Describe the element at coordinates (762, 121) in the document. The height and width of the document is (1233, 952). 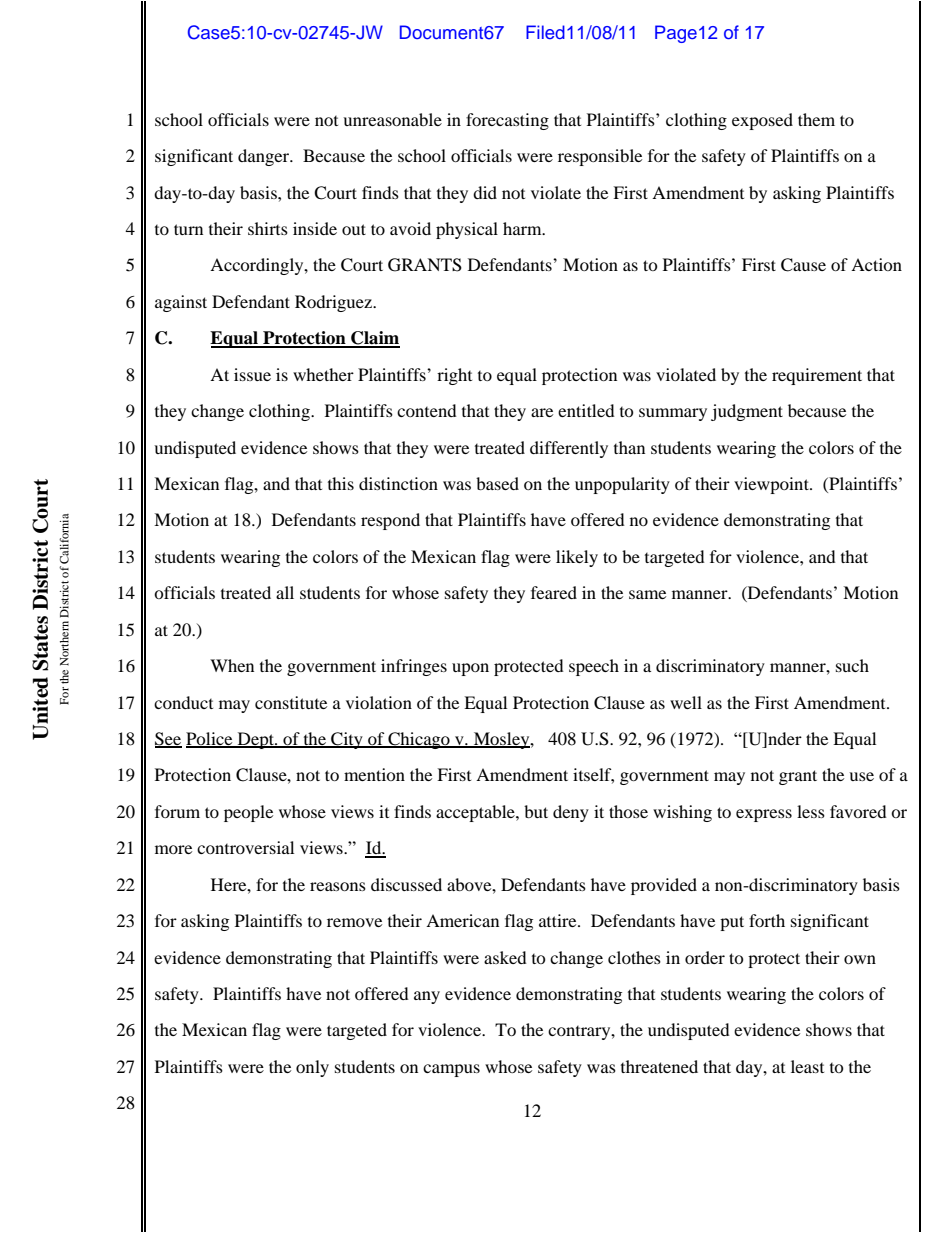
I see `exposed` at that location.
